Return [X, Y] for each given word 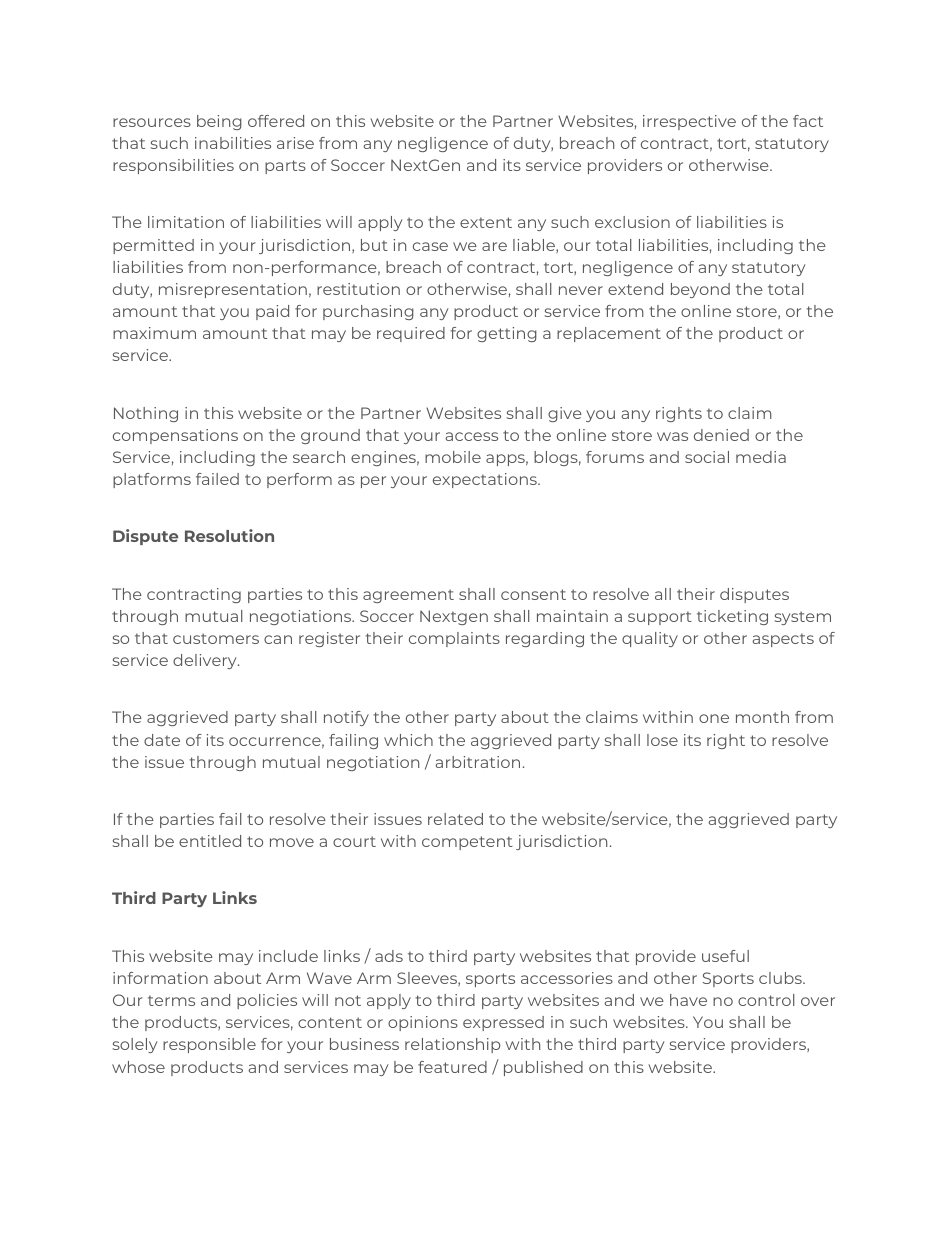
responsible [209, 1045]
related [455, 819]
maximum [154, 333]
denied [721, 435]
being [219, 122]
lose [662, 740]
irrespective [689, 122]
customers [216, 638]
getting [507, 334]
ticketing [732, 617]
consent [533, 594]
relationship [452, 1045]
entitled [210, 841]
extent [486, 222]
